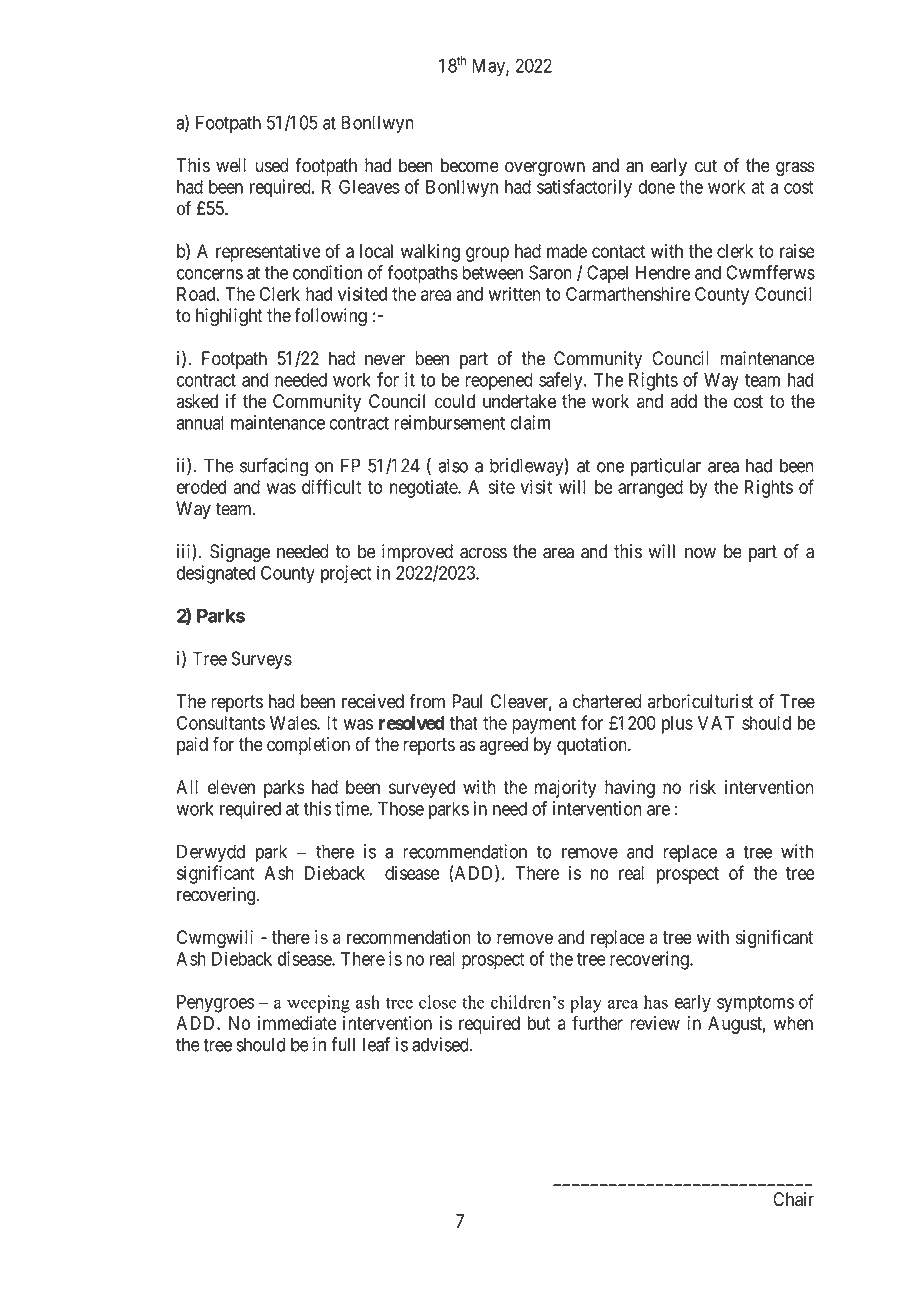 Image resolution: width=924 pixels, height=1308 pixels. Describe the element at coordinates (272, 165) in the page. I see `used` at that location.
